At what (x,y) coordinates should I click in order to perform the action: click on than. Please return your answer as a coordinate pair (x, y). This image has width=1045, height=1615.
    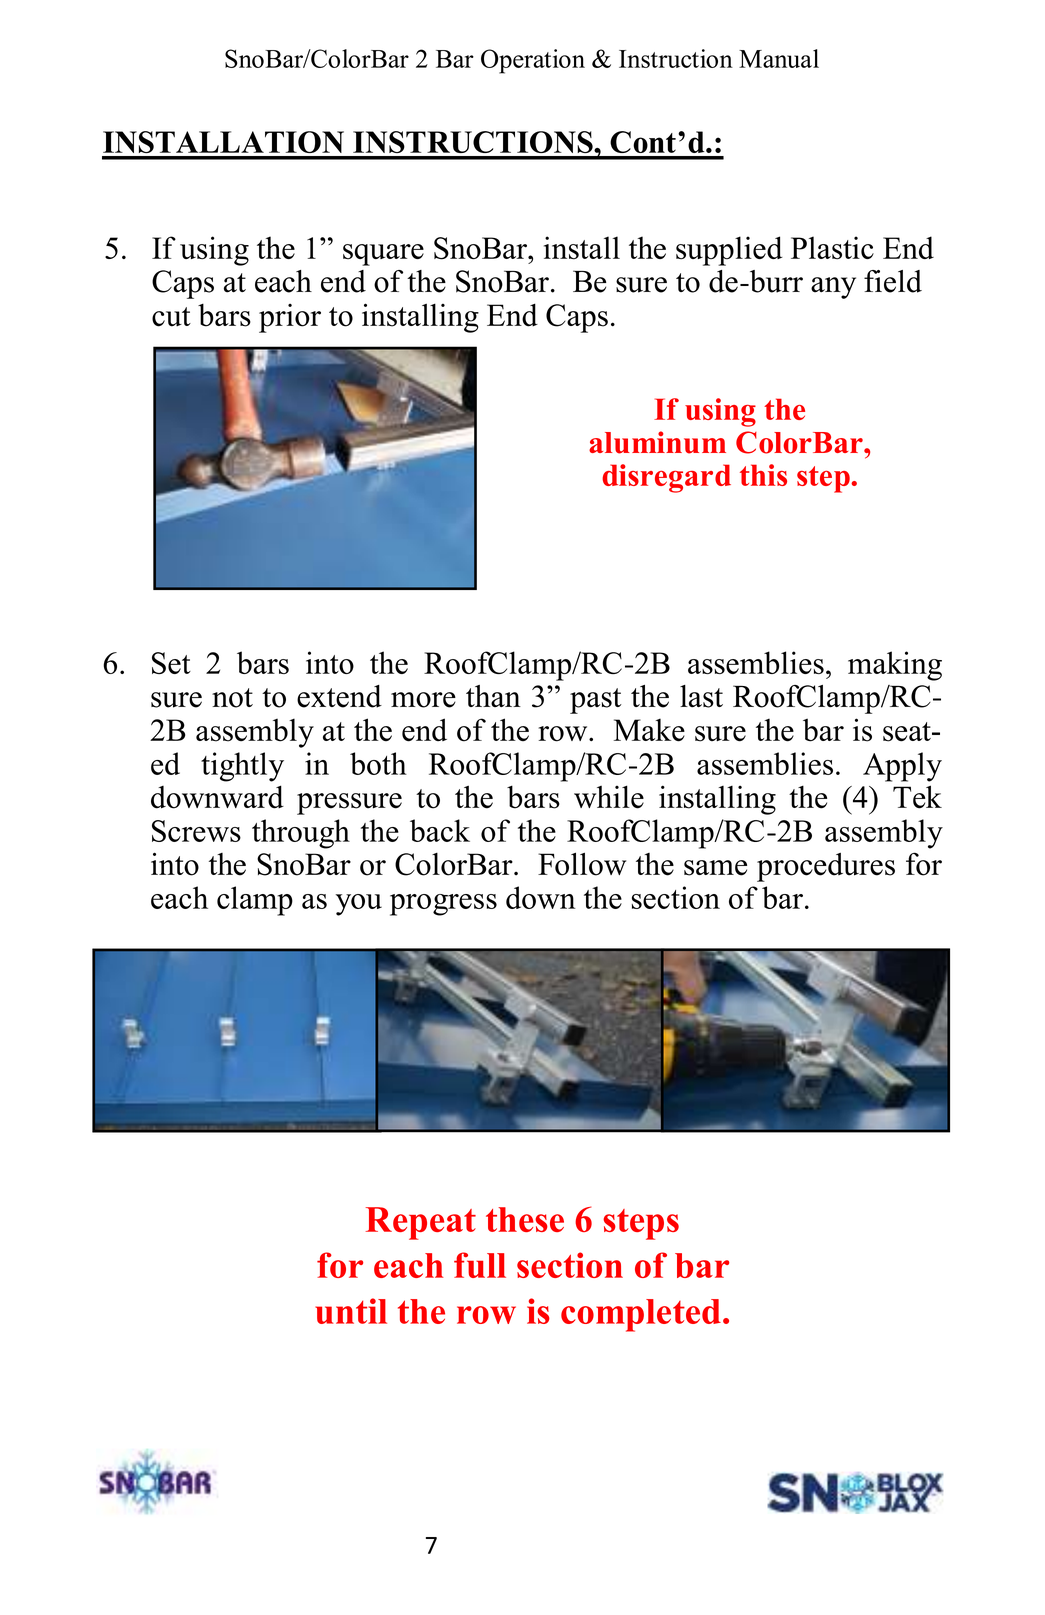
    Looking at the image, I should click on (493, 696).
